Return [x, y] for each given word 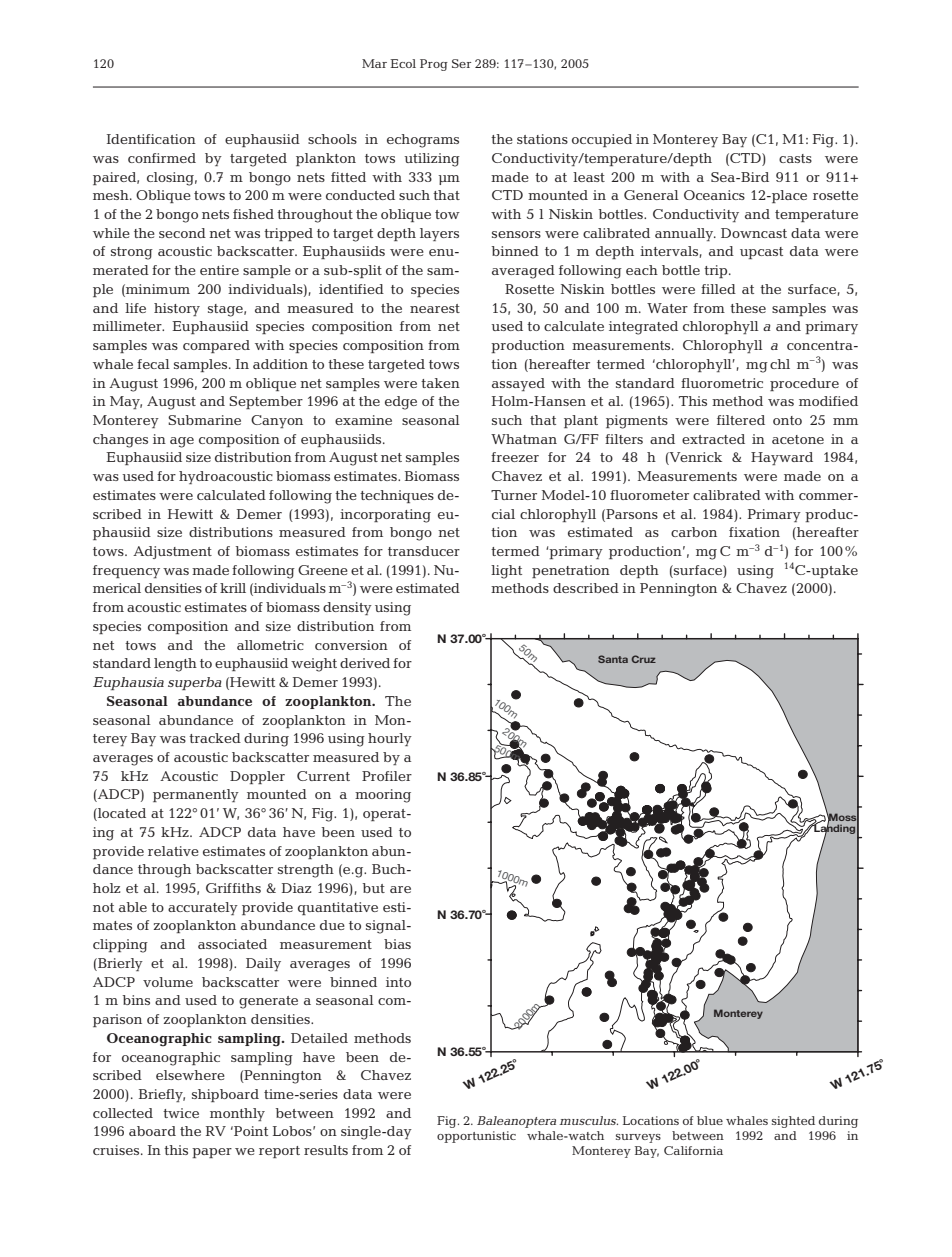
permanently [196, 795]
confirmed [162, 158]
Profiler [387, 776]
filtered [741, 420]
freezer [515, 457]
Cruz [643, 659]
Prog [434, 65]
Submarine [204, 420]
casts [795, 158]
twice [181, 1113]
